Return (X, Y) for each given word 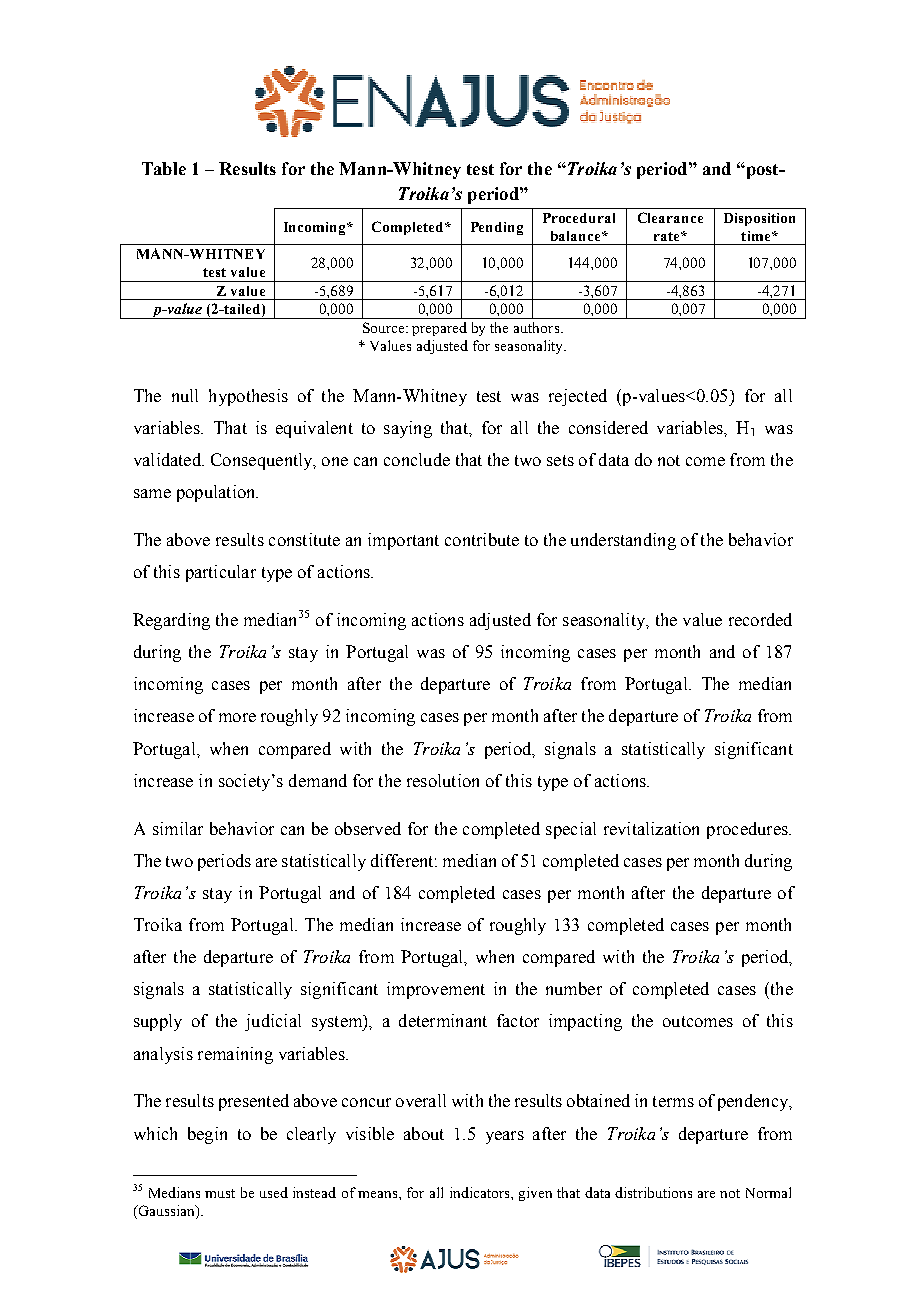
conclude (417, 459)
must (220, 1193)
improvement (436, 990)
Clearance (670, 217)
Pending (497, 228)
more (237, 717)
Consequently (263, 461)
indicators (481, 1192)
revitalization (651, 828)
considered (608, 427)
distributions (653, 1192)
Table (164, 168)
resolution (443, 780)
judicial (273, 1022)
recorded (760, 619)
